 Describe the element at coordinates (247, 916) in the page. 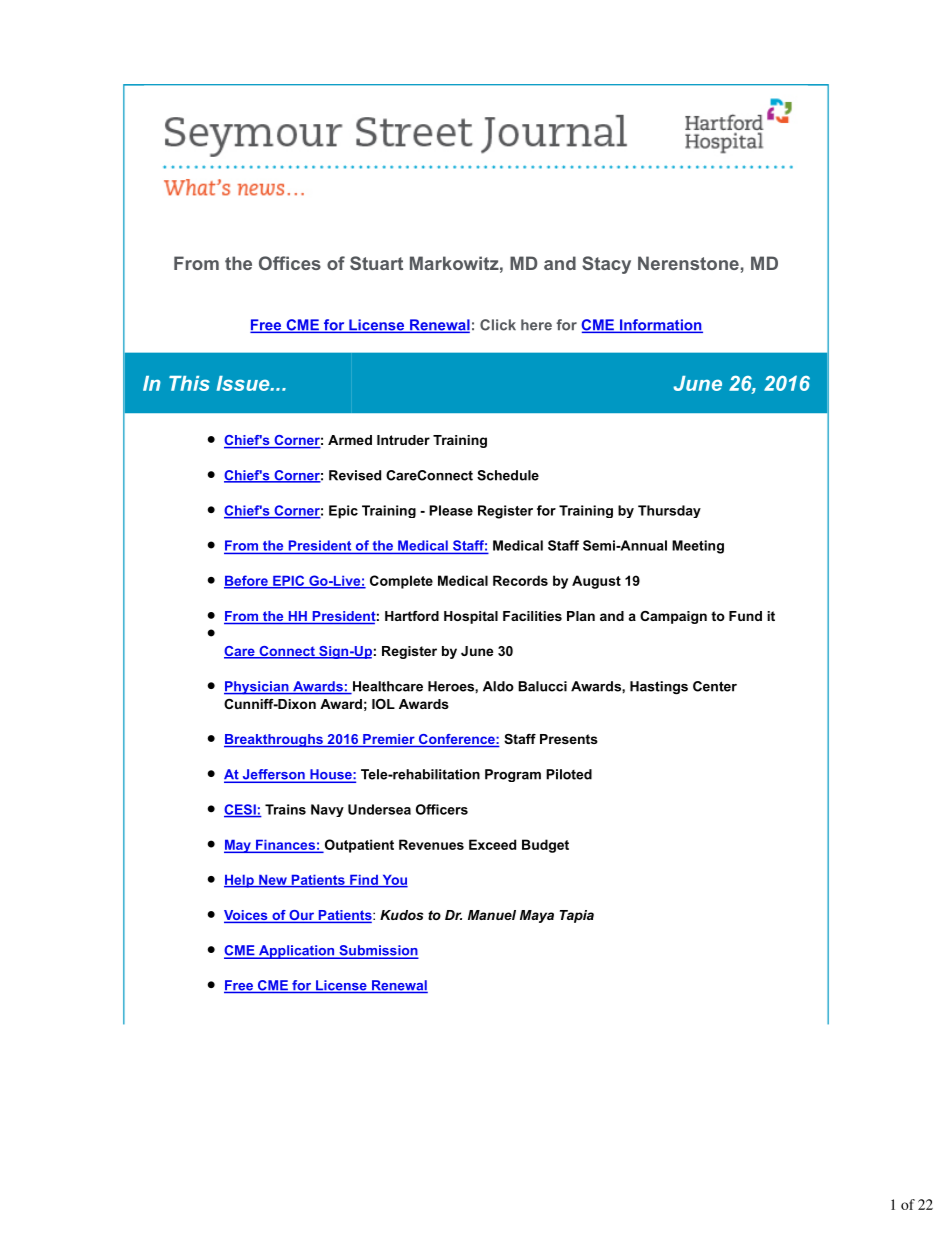

I see `Voices` at that location.
